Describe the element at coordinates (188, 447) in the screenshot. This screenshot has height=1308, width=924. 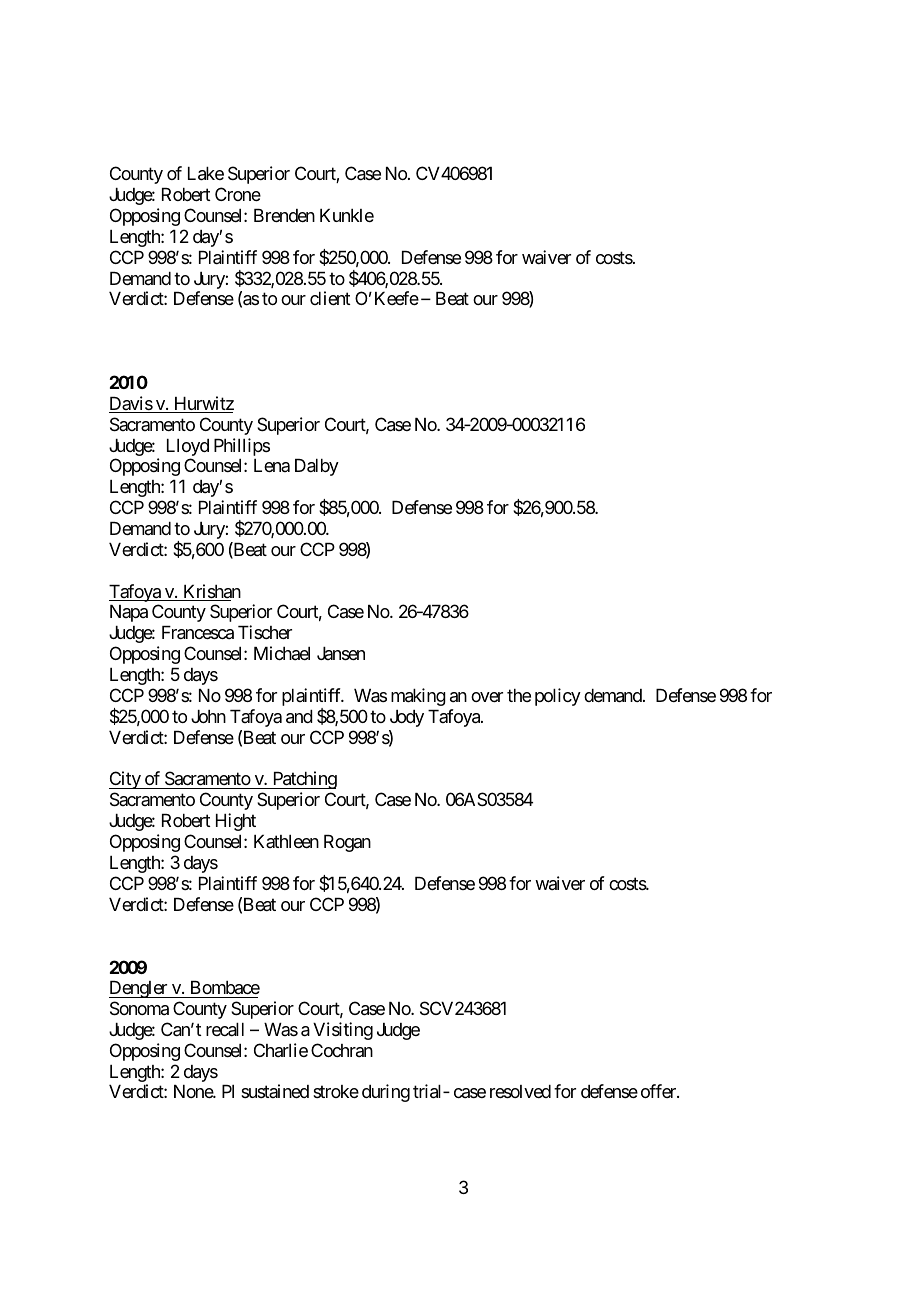
I see `Lloyd` at that location.
